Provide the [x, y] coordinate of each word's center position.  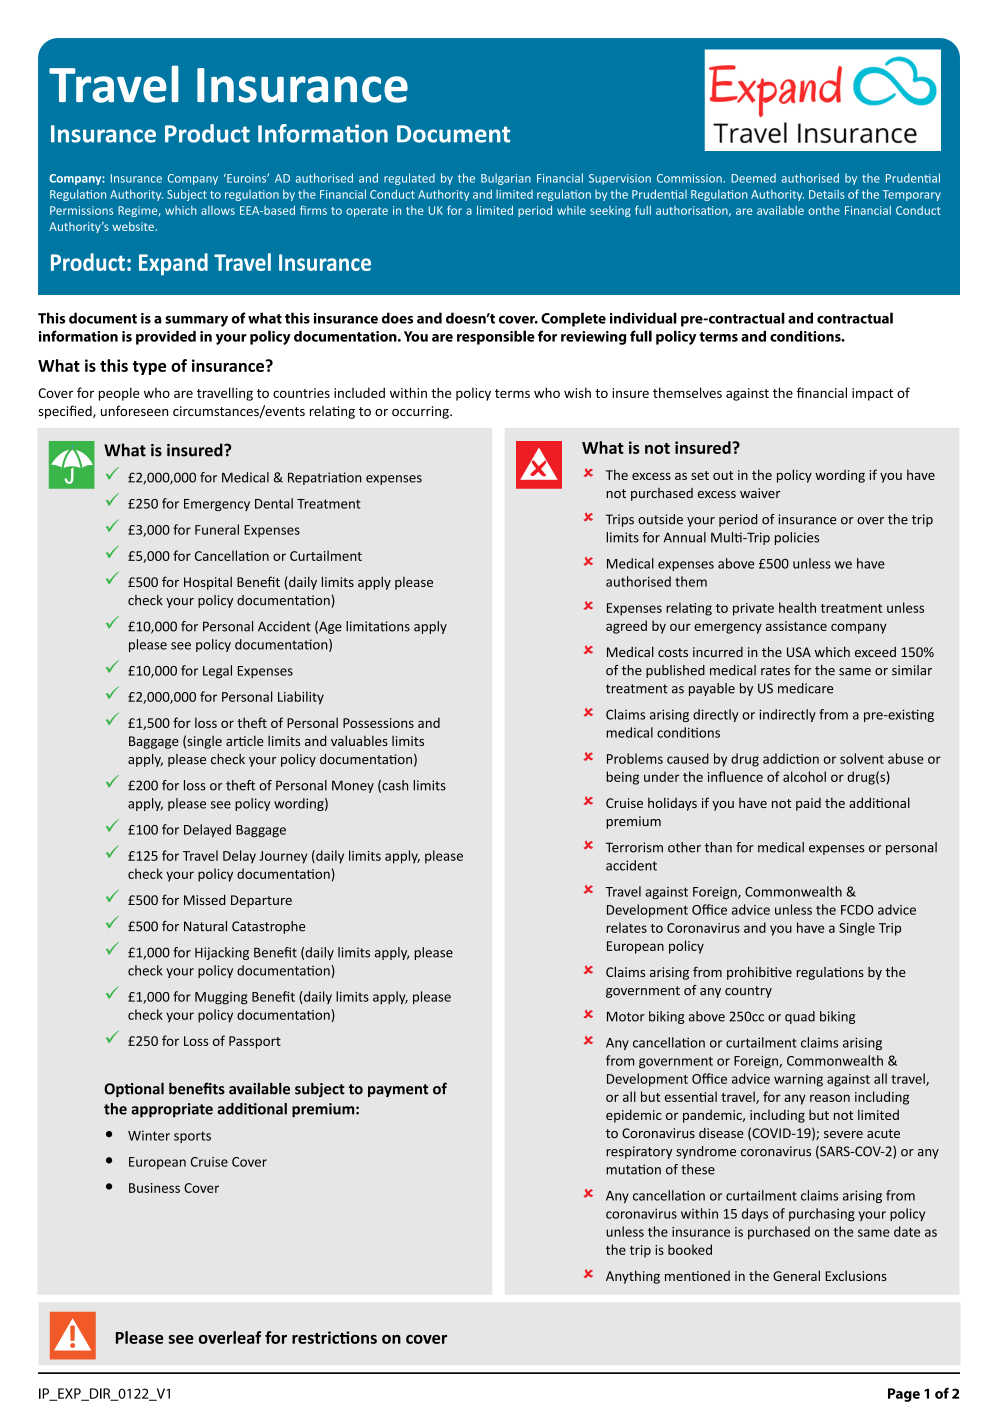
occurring [421, 412]
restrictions [334, 1337]
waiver [760, 493]
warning [798, 1080]
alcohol [804, 776]
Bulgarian [506, 179]
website [134, 226]
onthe [824, 210]
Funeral [217, 529]
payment [398, 1090]
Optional [134, 1089]
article [245, 740]
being [622, 778]
